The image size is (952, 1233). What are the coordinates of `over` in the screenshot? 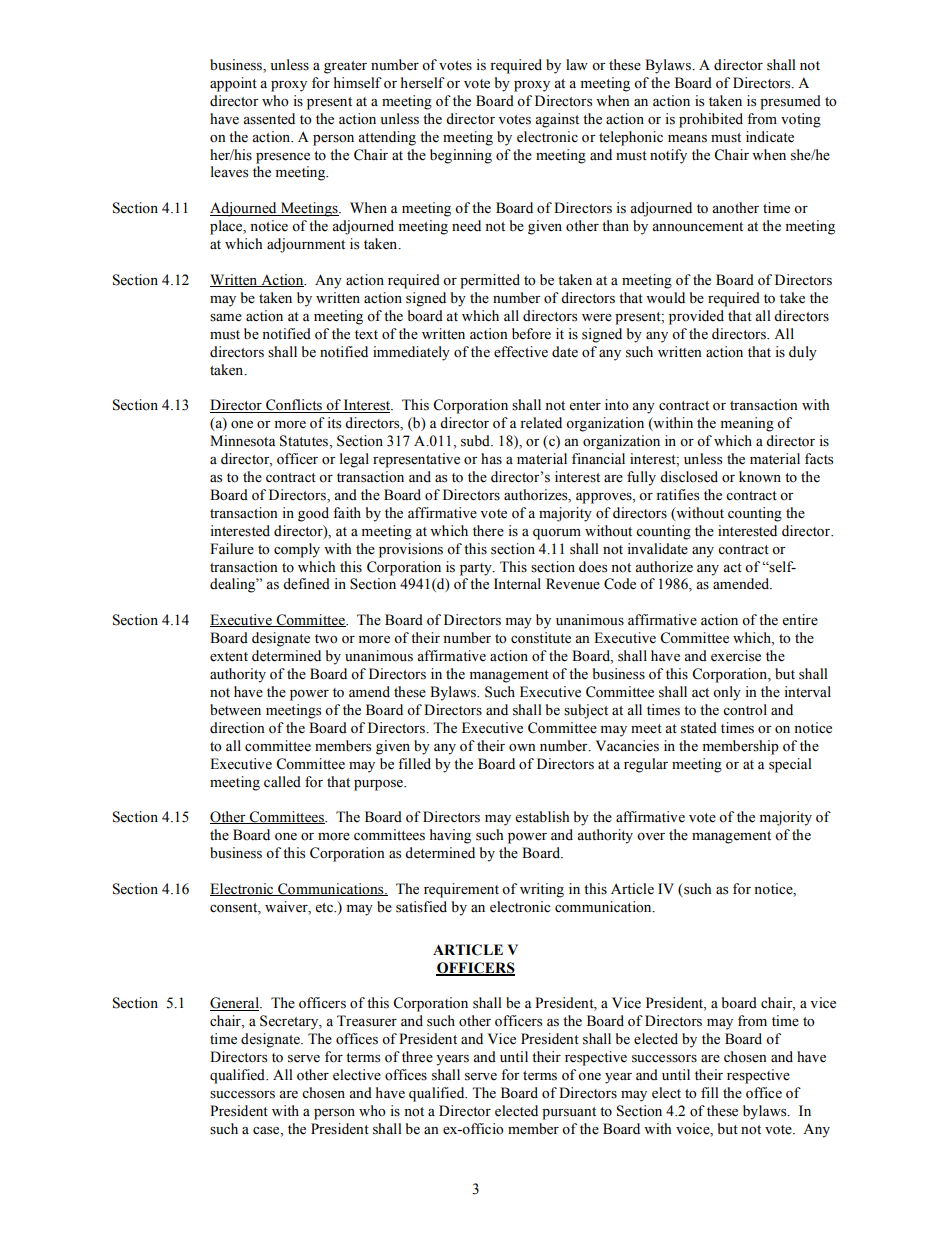 It's located at (651, 837).
